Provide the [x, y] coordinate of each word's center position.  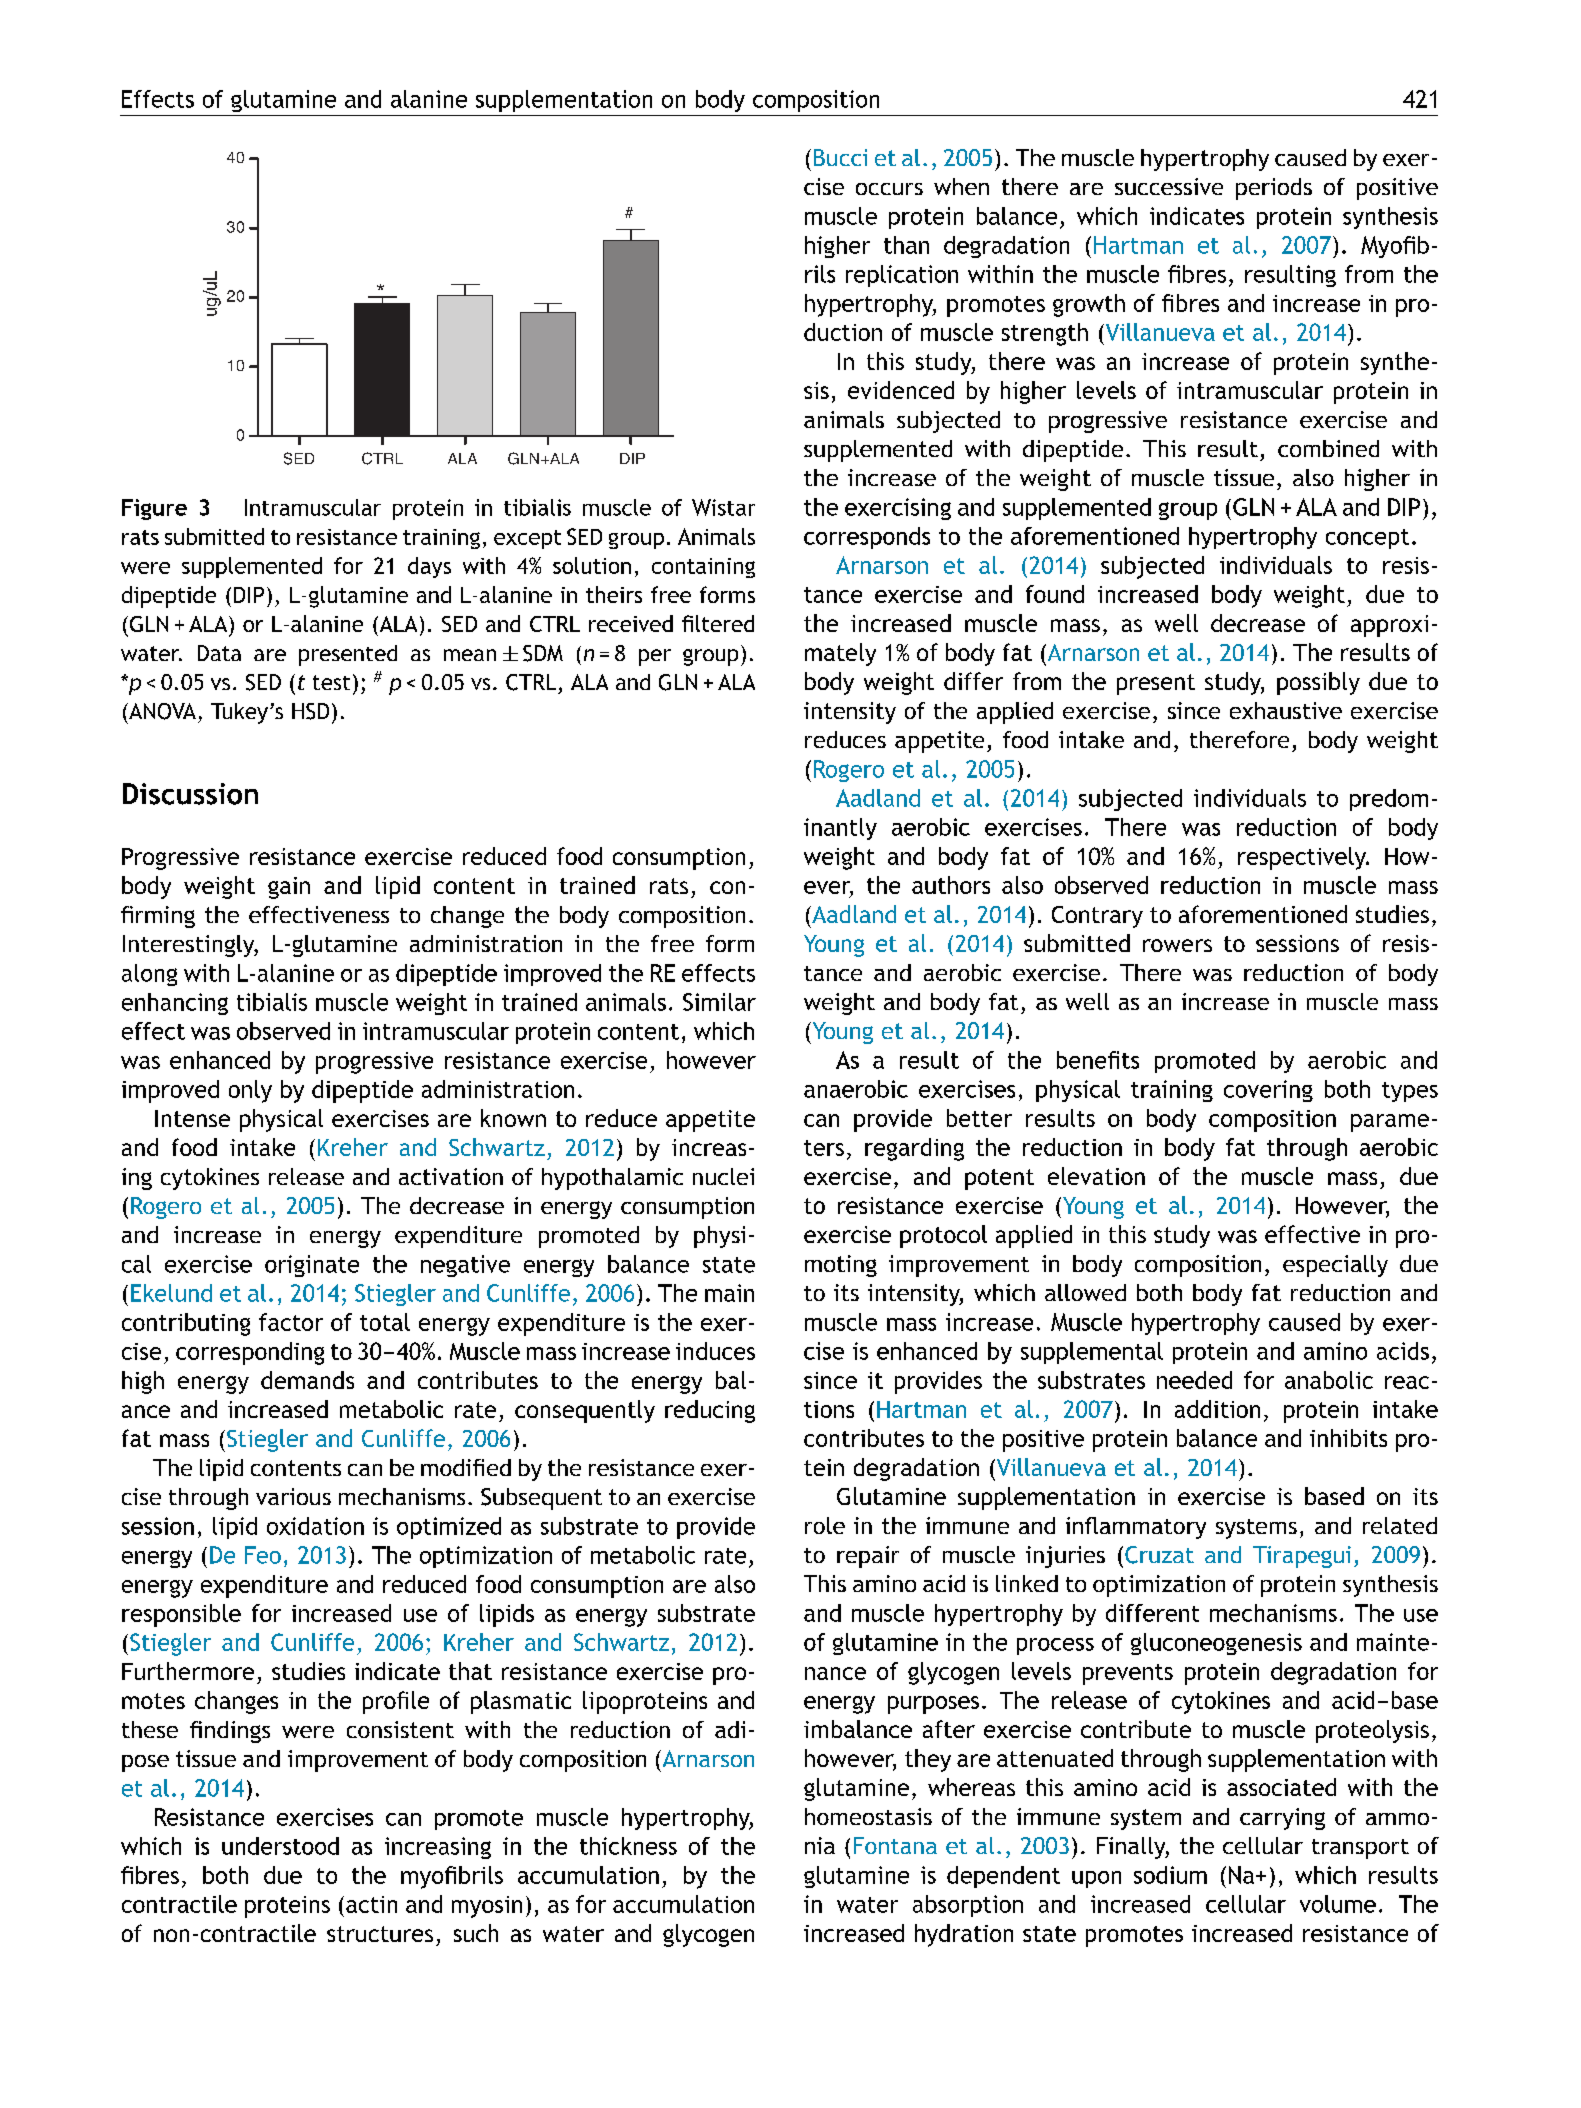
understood [280, 1846]
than [906, 245]
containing [703, 568]
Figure [154, 509]
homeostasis [868, 1816]
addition [1217, 1409]
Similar [719, 1002]
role [825, 1525]
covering [1268, 1091]
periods [1274, 189]
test [331, 682]
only [250, 1091]
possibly [1318, 683]
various [293, 1496]
